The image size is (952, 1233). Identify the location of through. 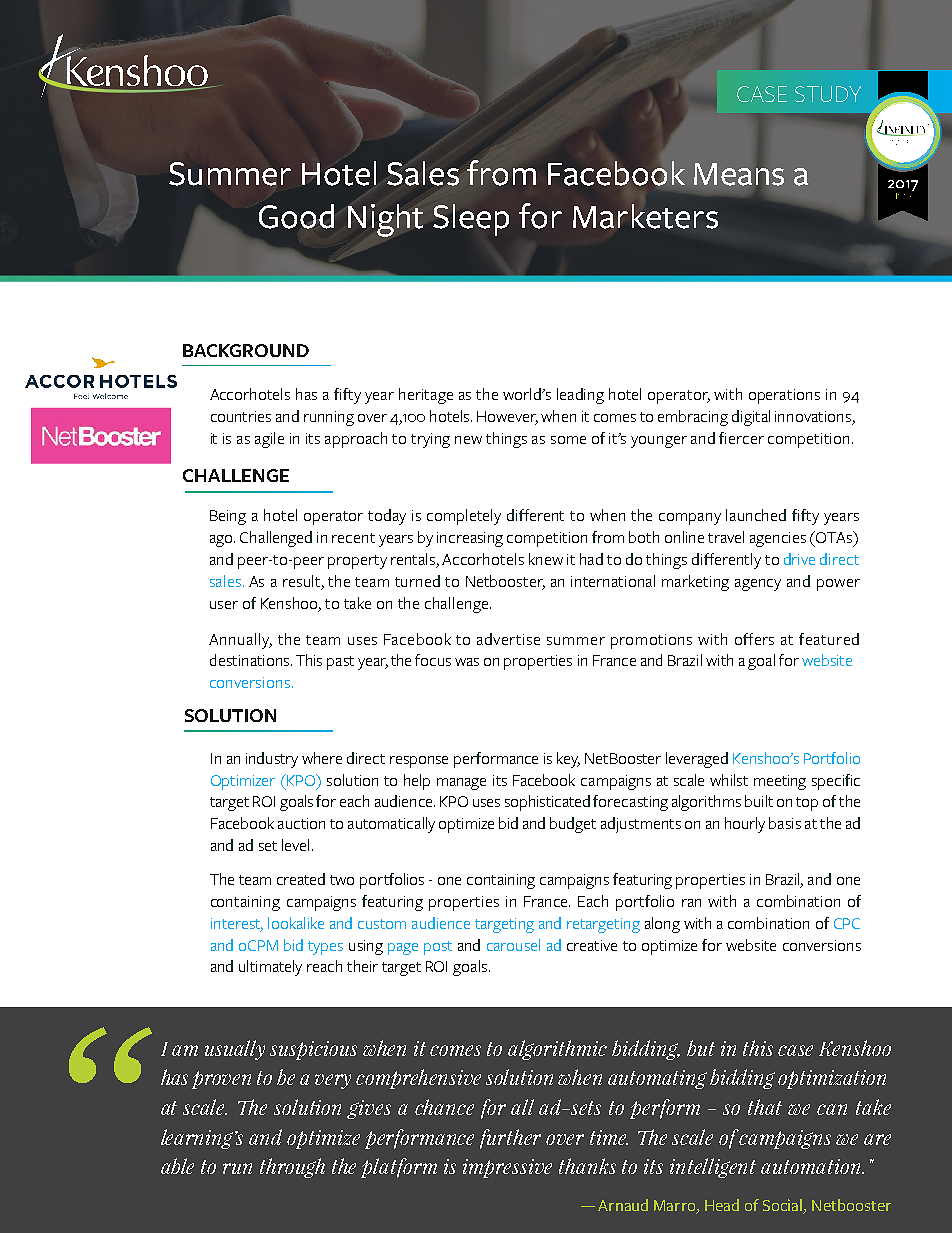
(292, 1168).
